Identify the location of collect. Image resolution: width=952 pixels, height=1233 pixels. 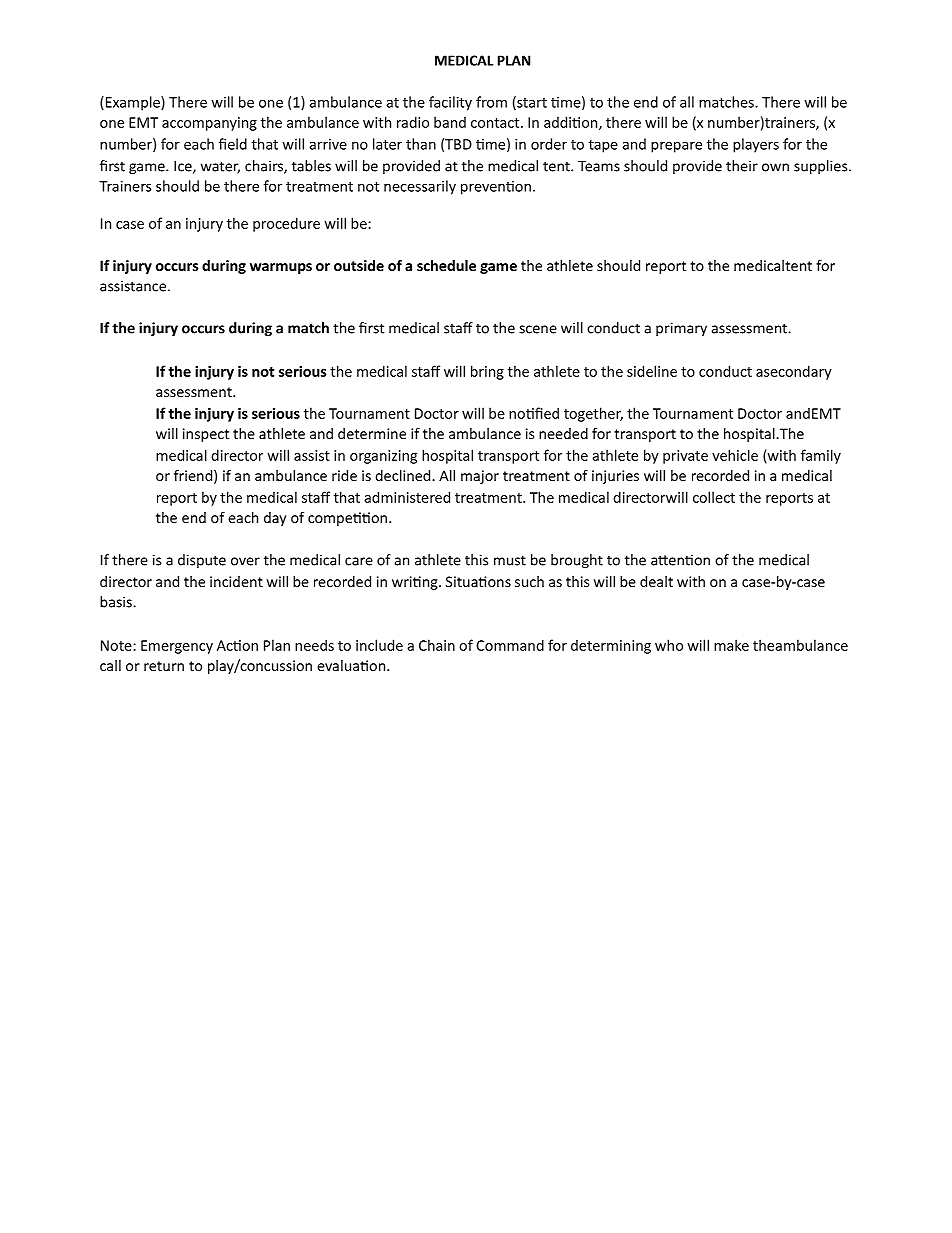
(714, 497).
